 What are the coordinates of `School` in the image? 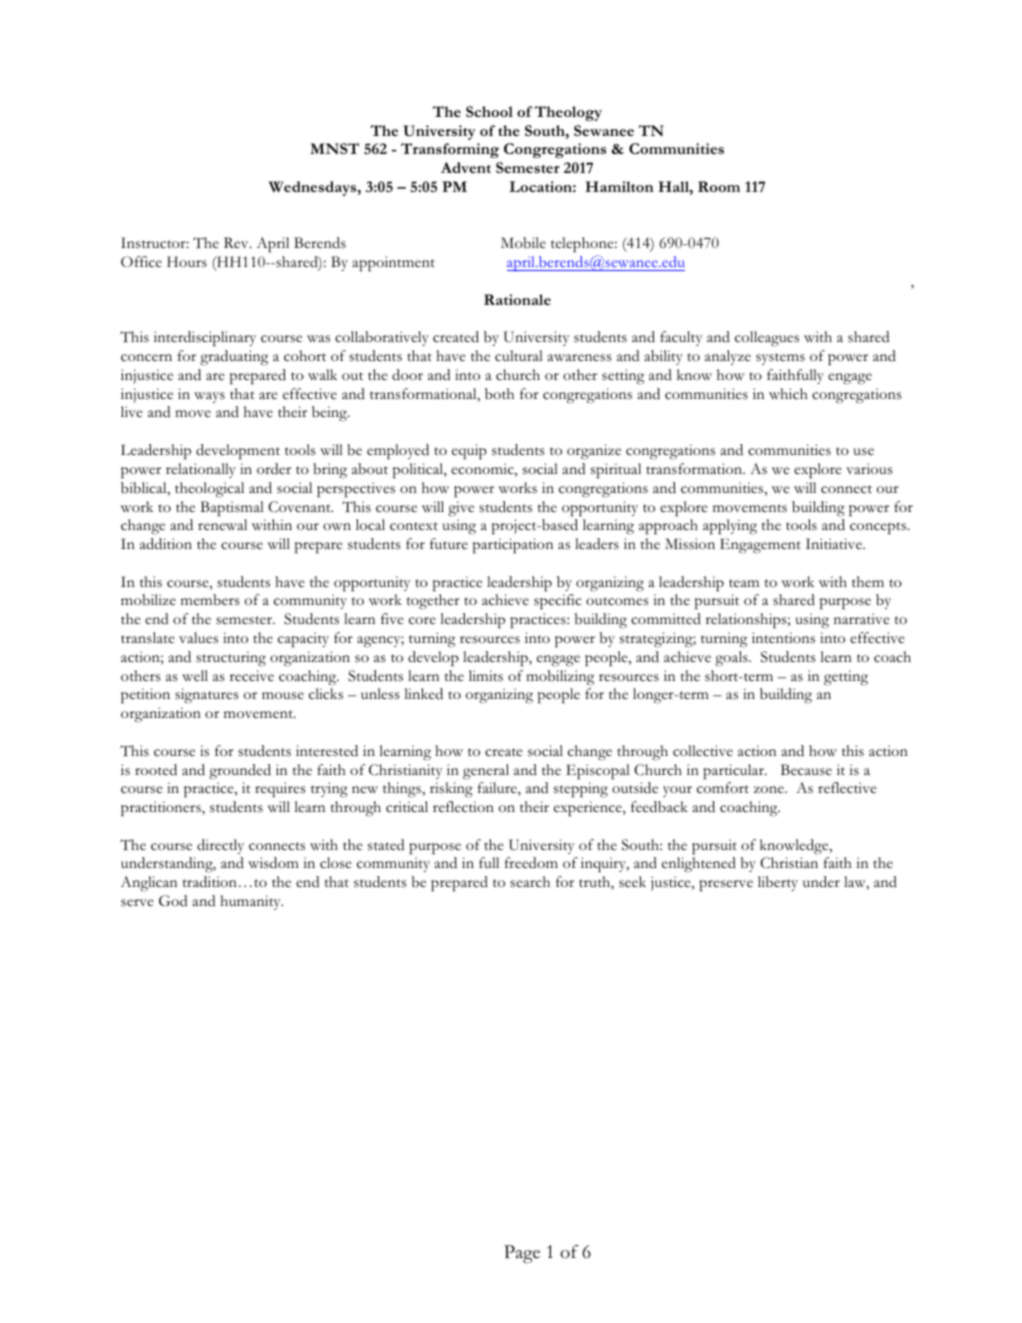 It's located at (489, 111).
